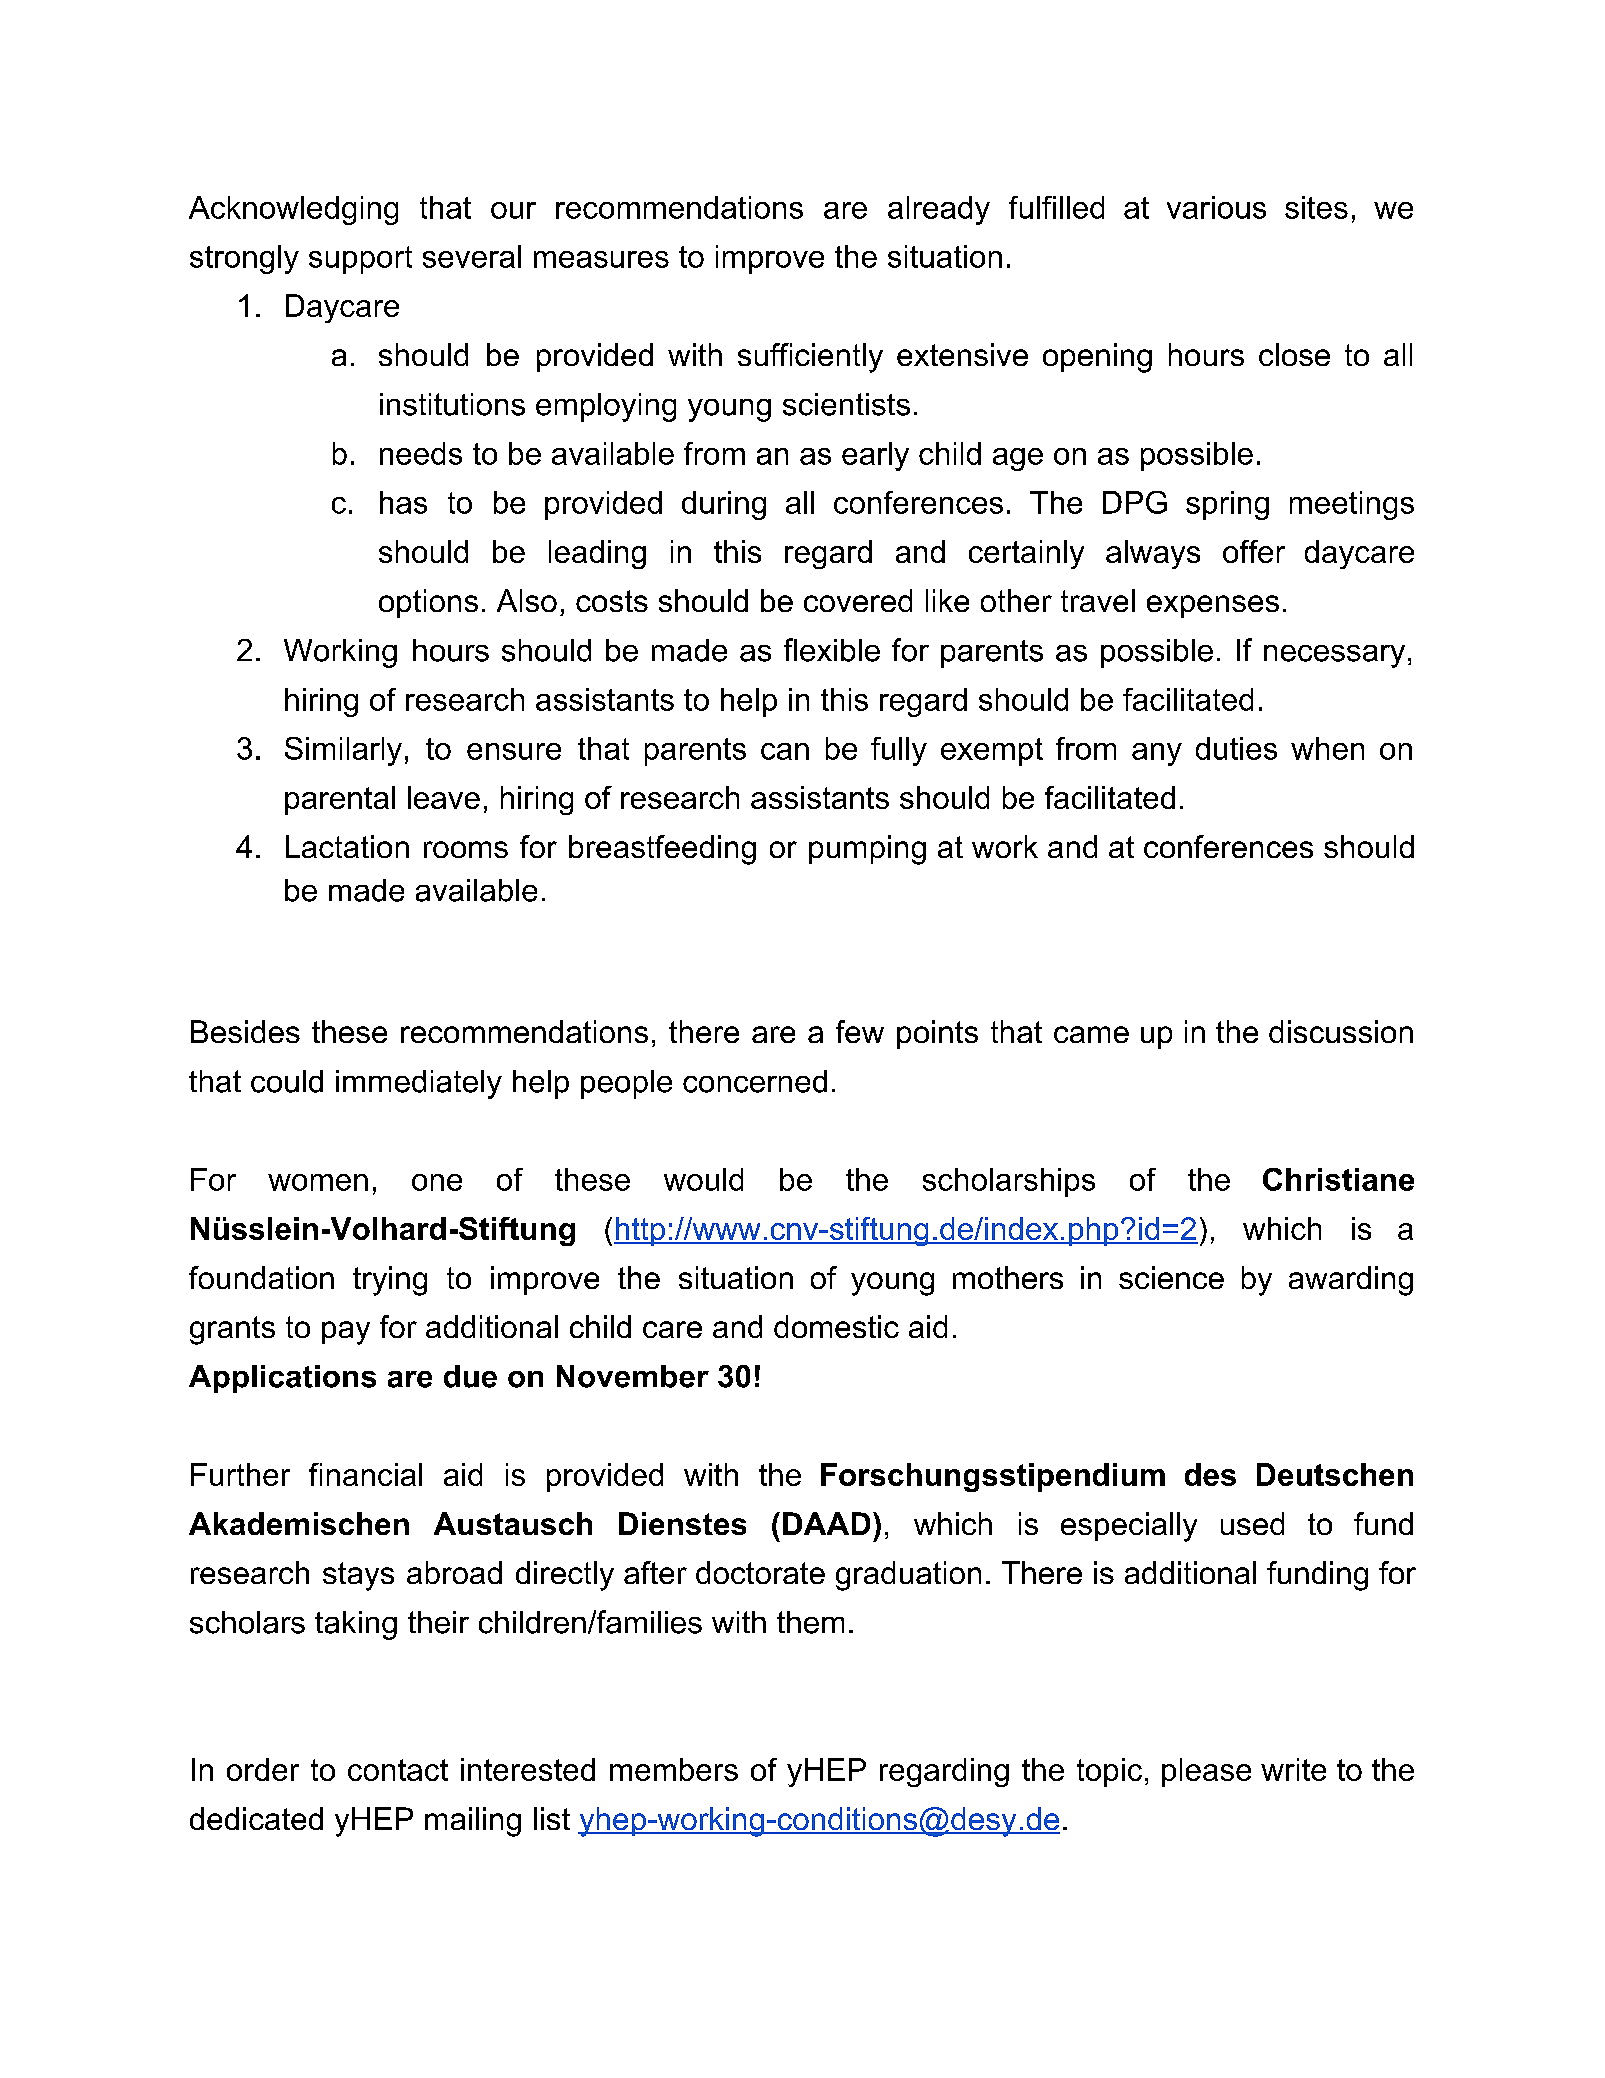  I want to click on duties, so click(1236, 748).
